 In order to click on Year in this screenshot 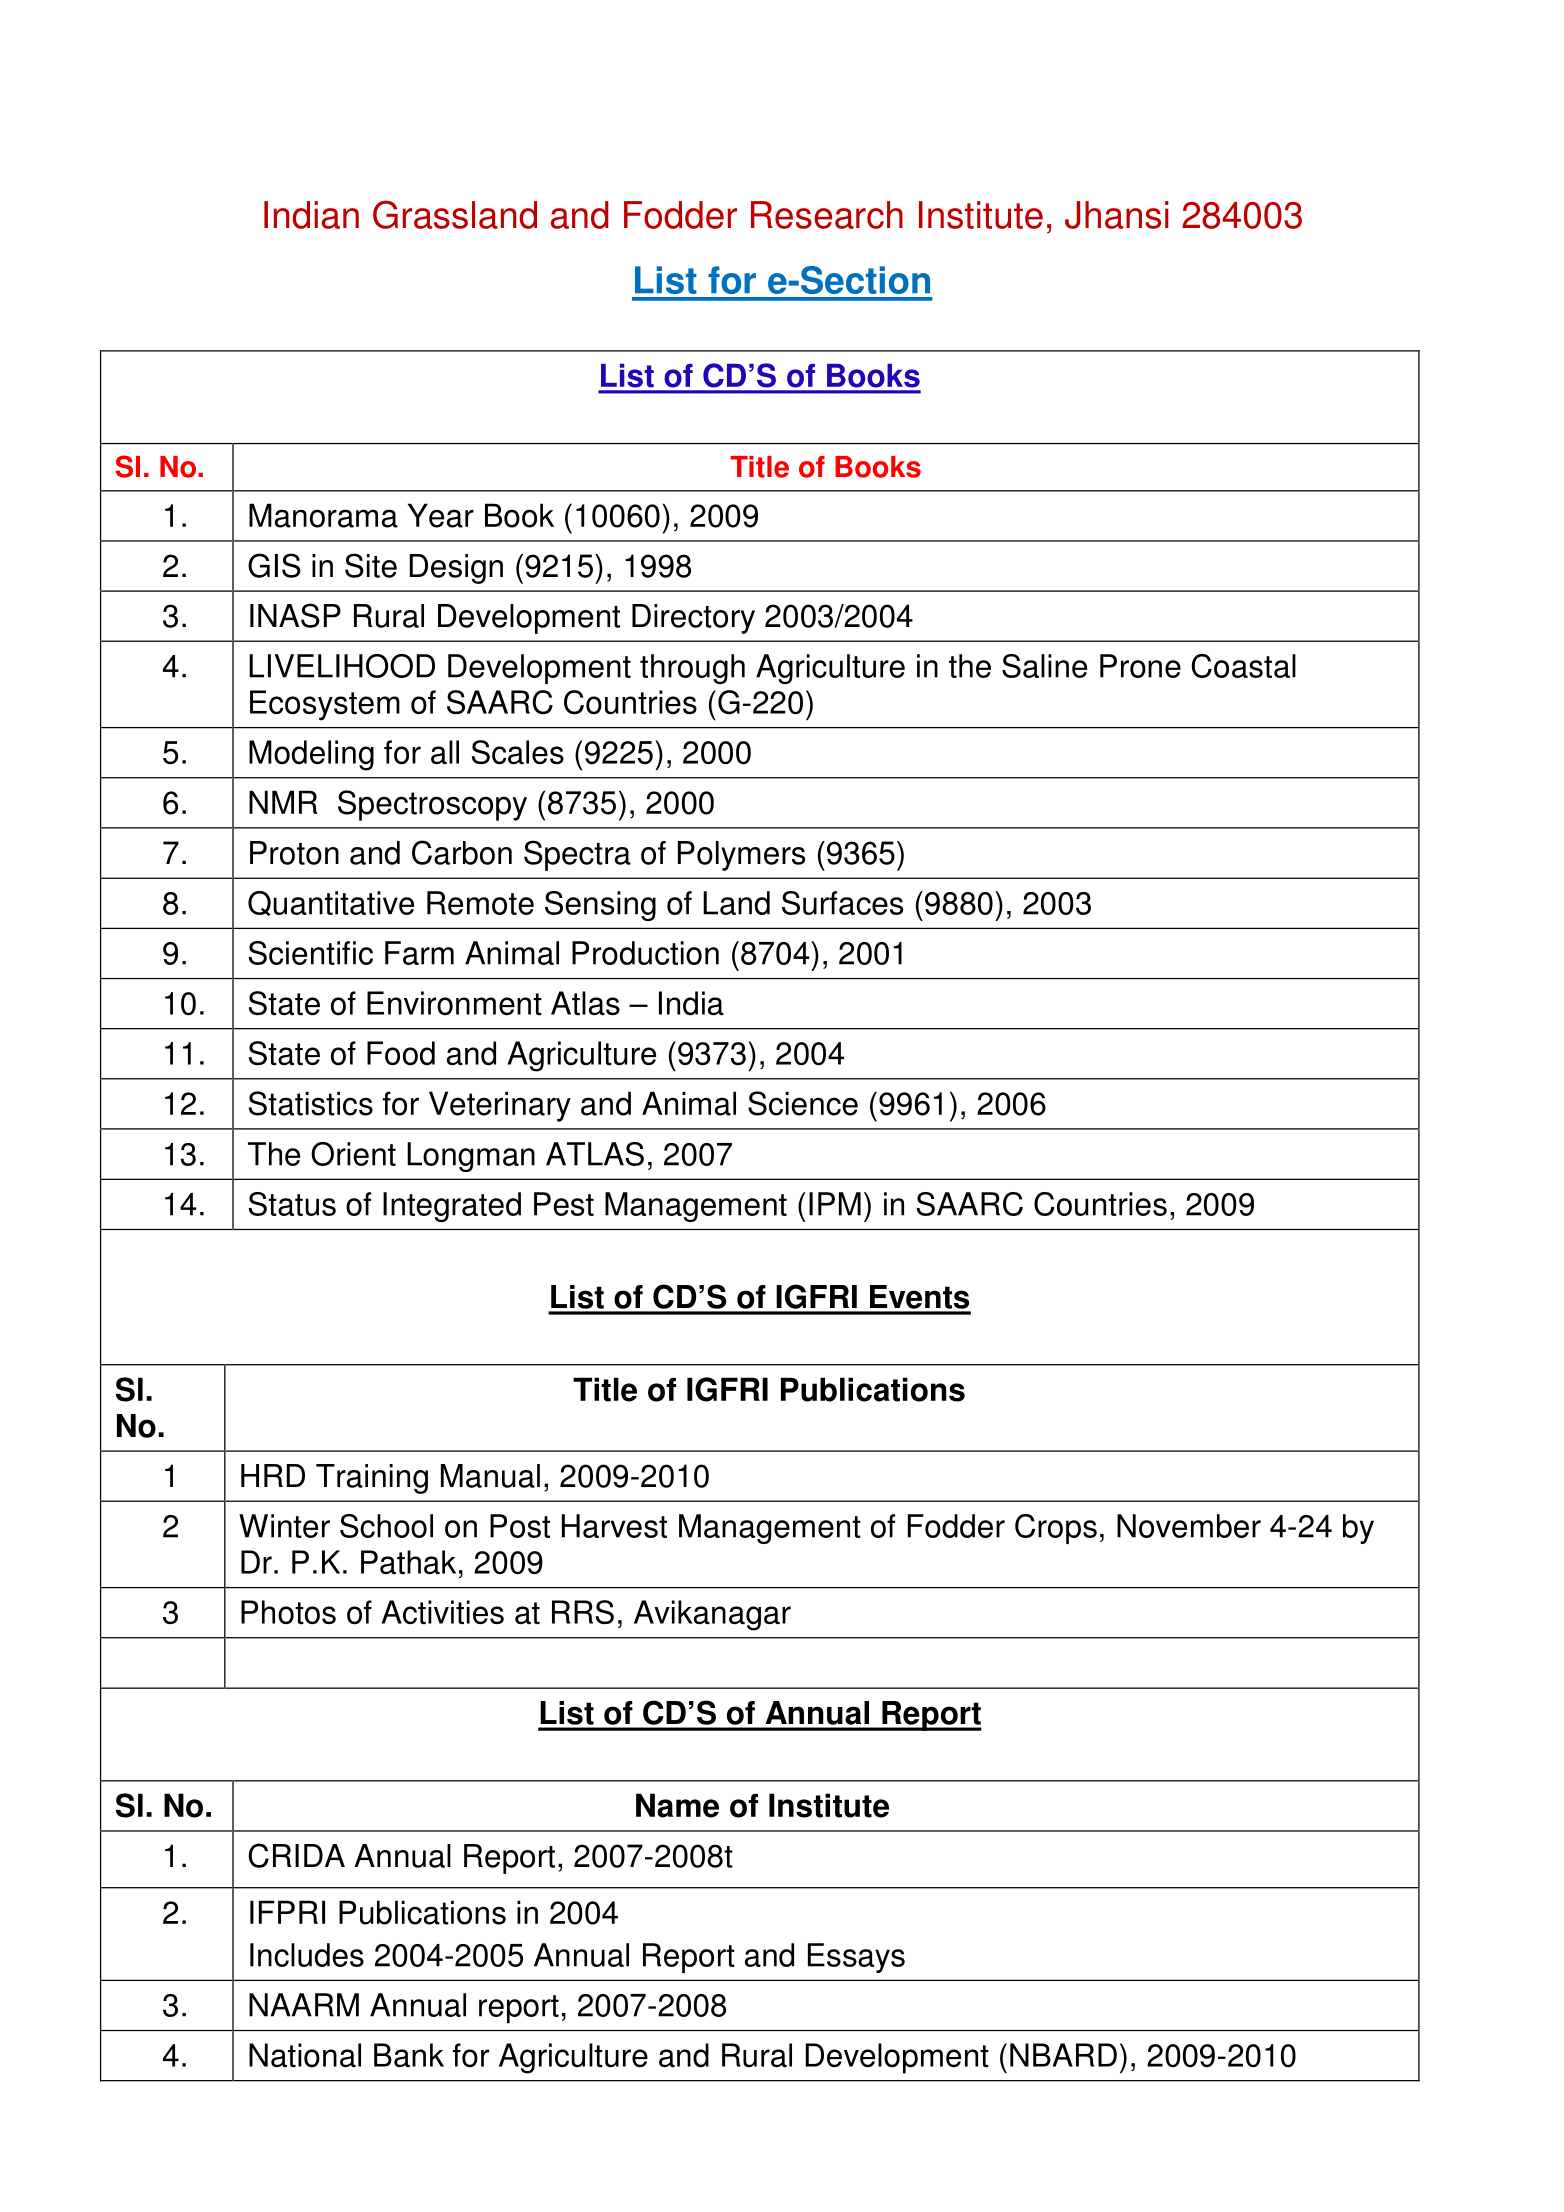, I will do `click(441, 515)`.
